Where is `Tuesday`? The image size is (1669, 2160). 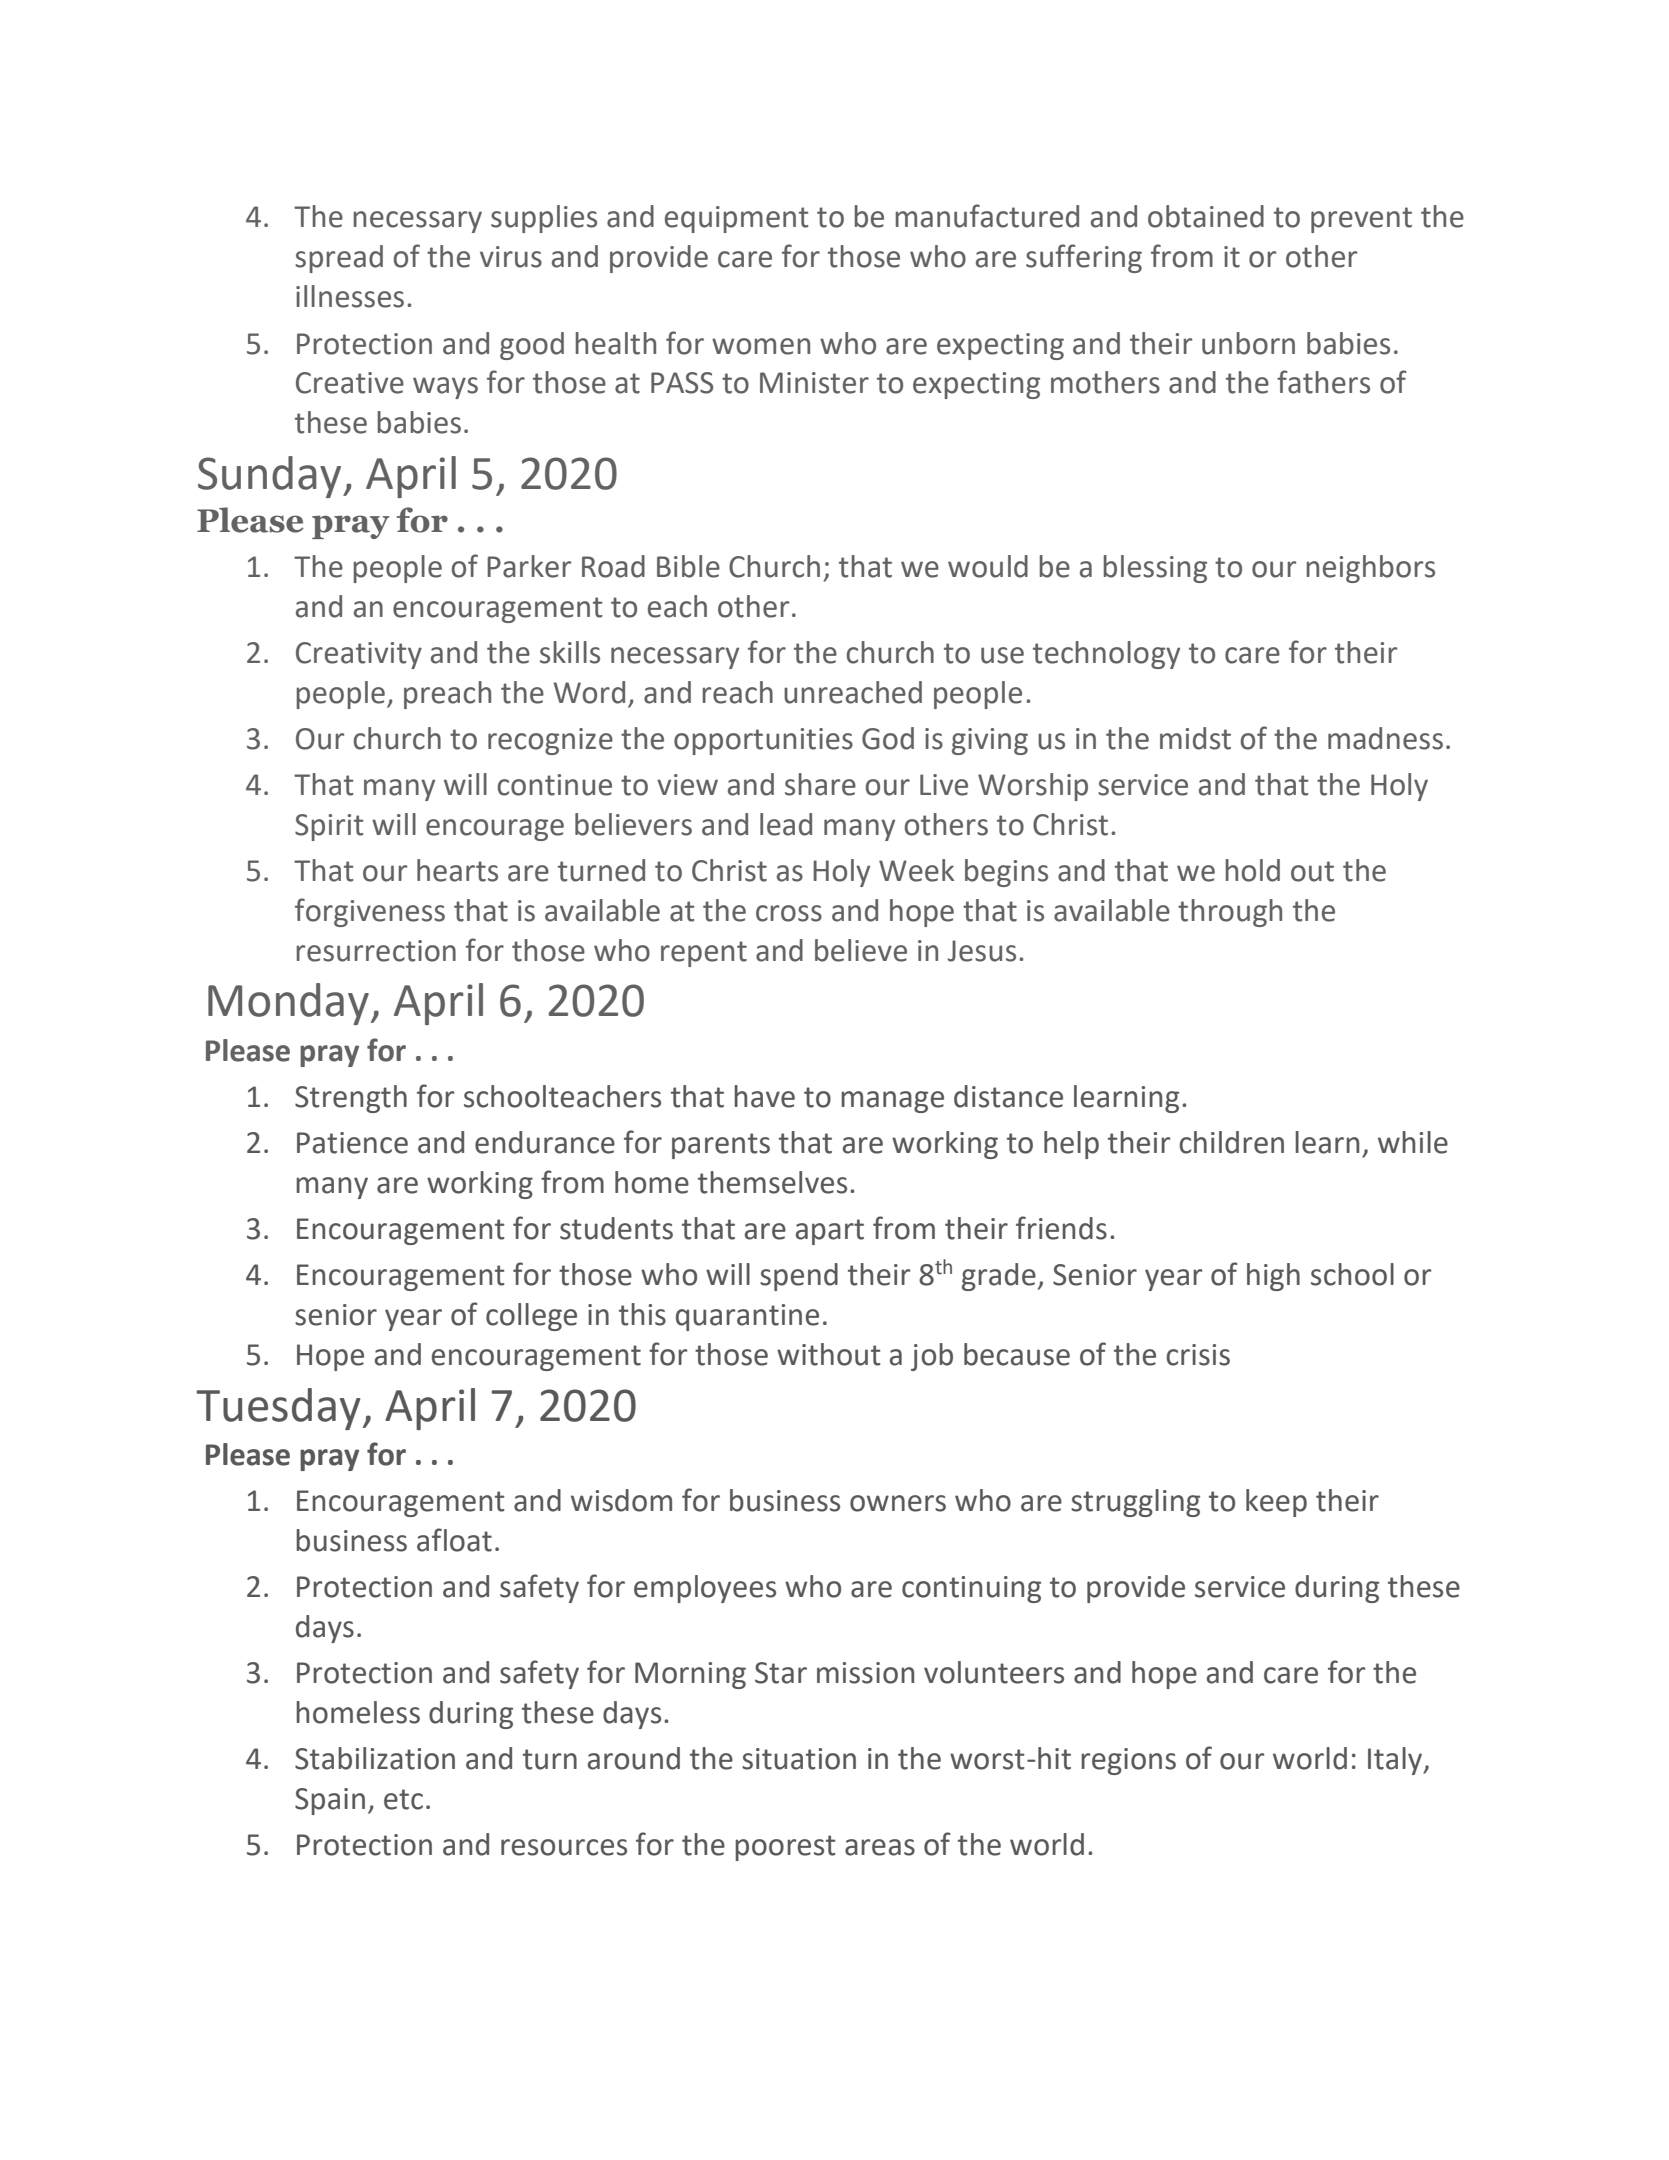
Tuesday is located at coordinates (278, 1409).
